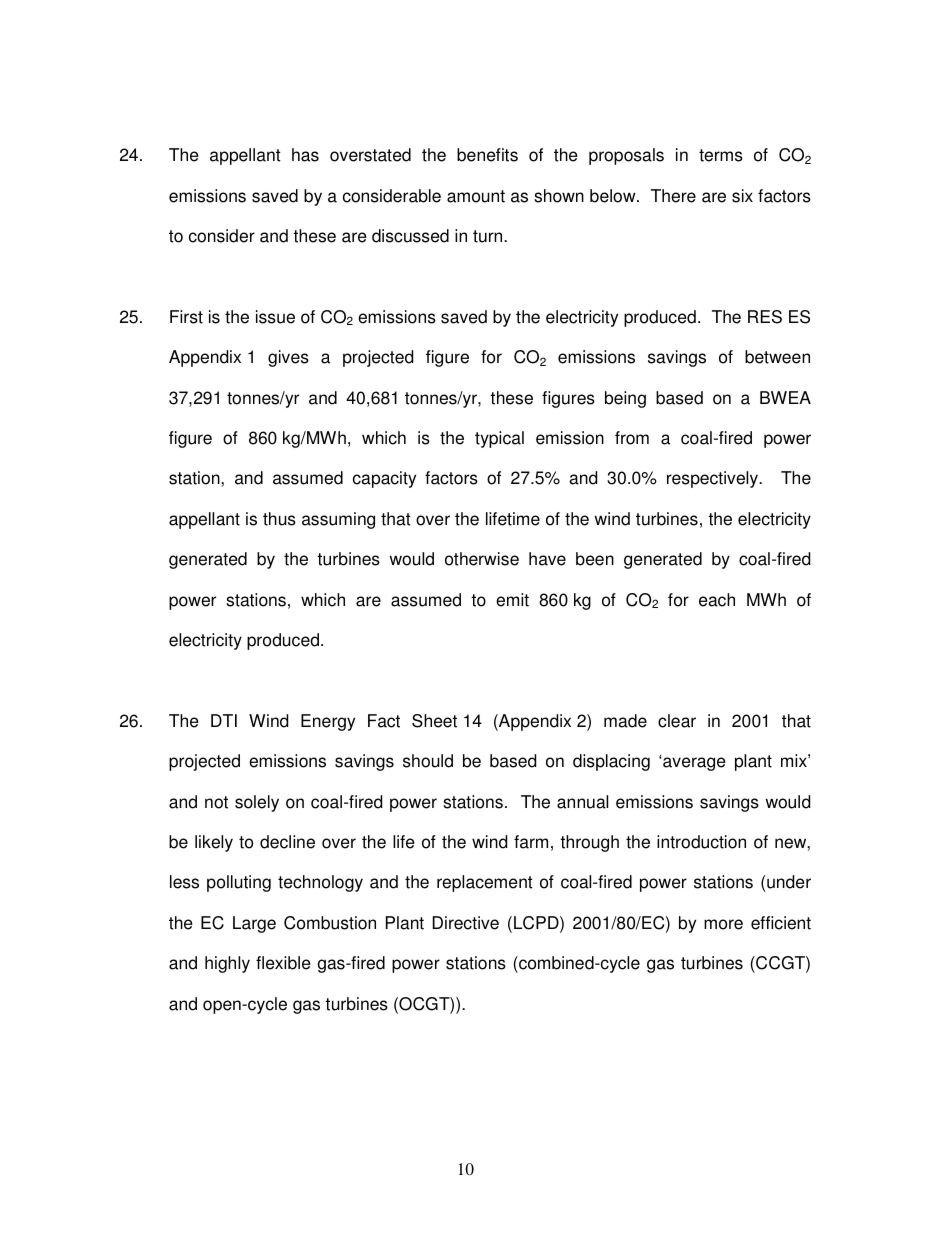  What do you see at coordinates (476, 196) in the screenshot?
I see `amount` at bounding box center [476, 196].
